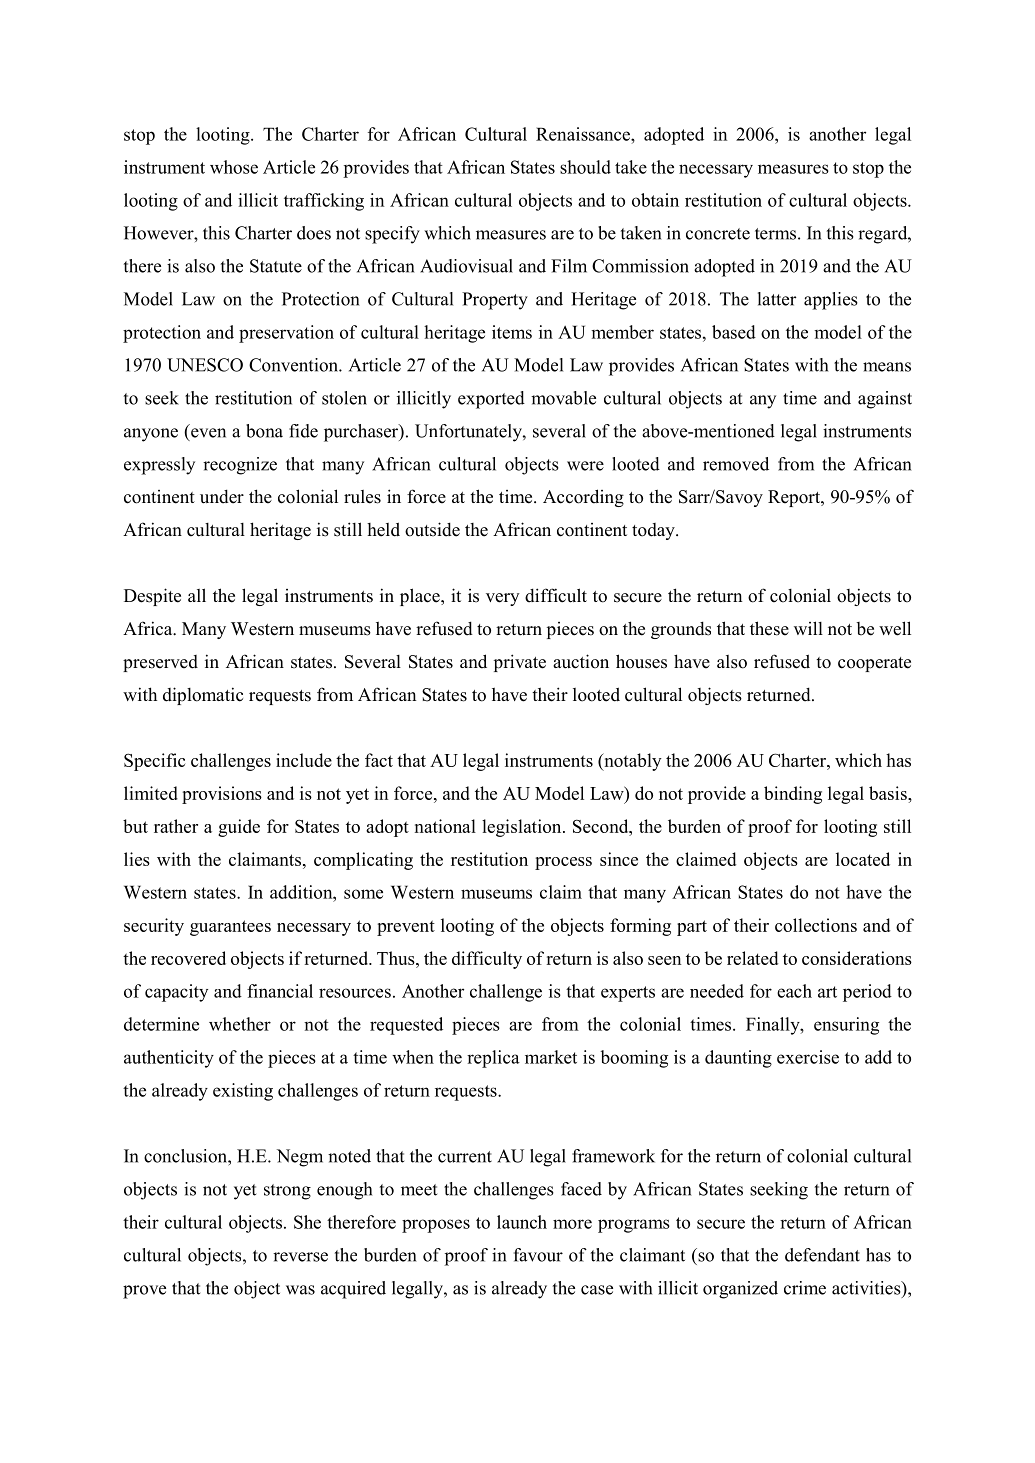 The image size is (1035, 1463). What do you see at coordinates (234, 167) in the screenshot?
I see `whose` at bounding box center [234, 167].
